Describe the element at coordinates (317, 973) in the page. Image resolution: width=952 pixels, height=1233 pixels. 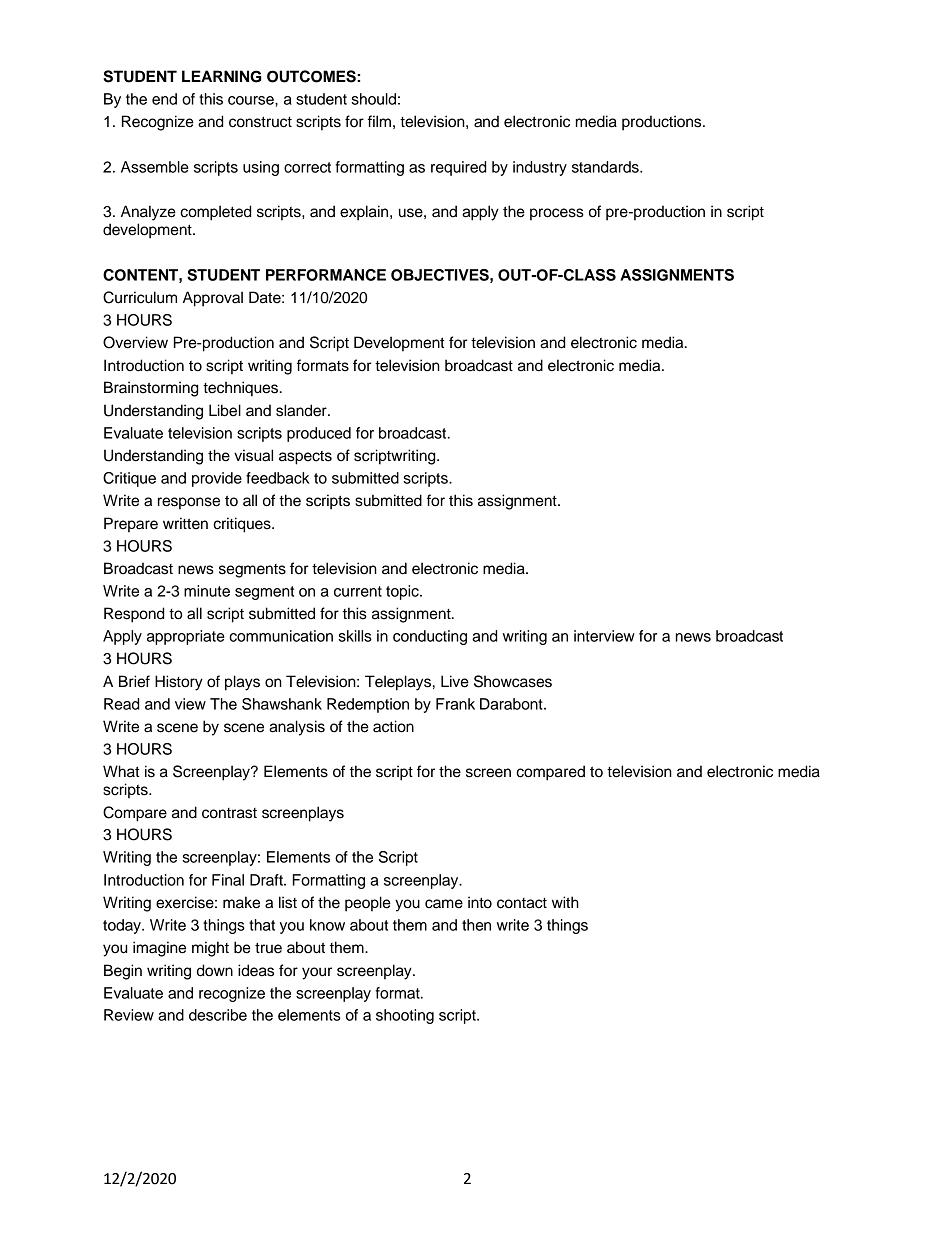
I see `your` at that location.
